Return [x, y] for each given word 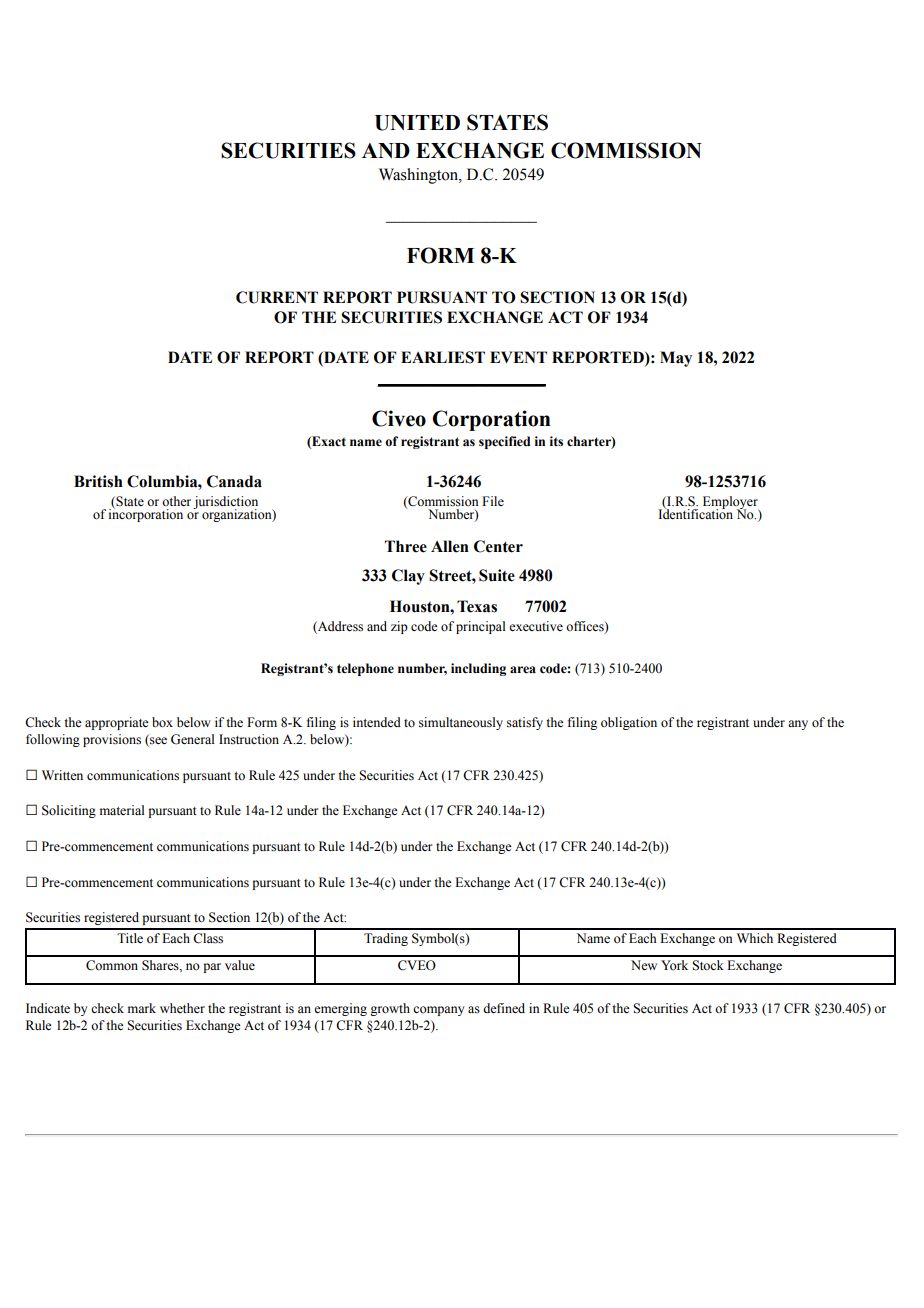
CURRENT [277, 297]
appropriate [117, 723]
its [556, 441]
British [98, 481]
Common [112, 965]
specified [504, 442]
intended [377, 722]
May [676, 359]
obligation [629, 723]
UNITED [417, 123]
